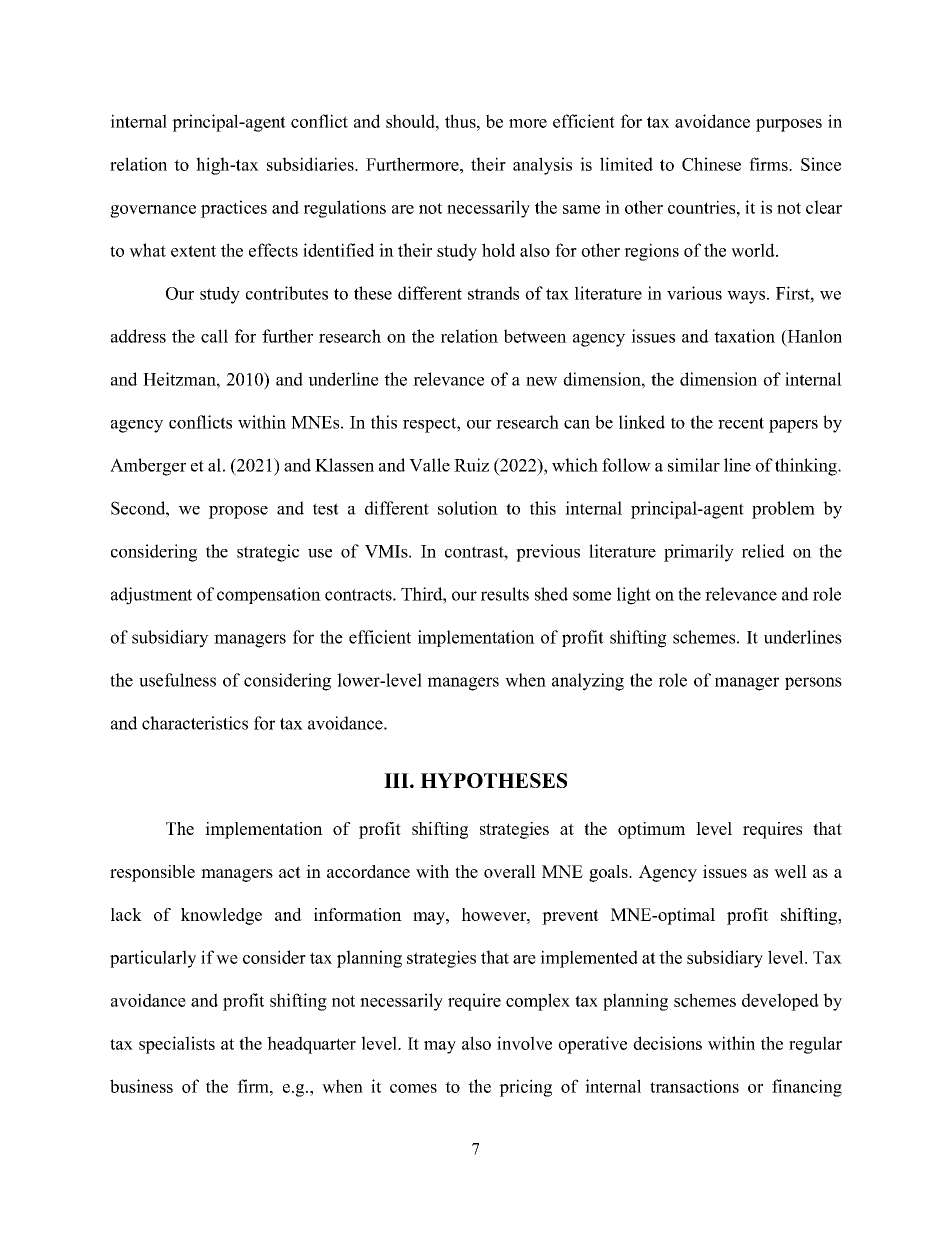 Image resolution: width=952 pixels, height=1233 pixels. I want to click on thus, so click(461, 121).
